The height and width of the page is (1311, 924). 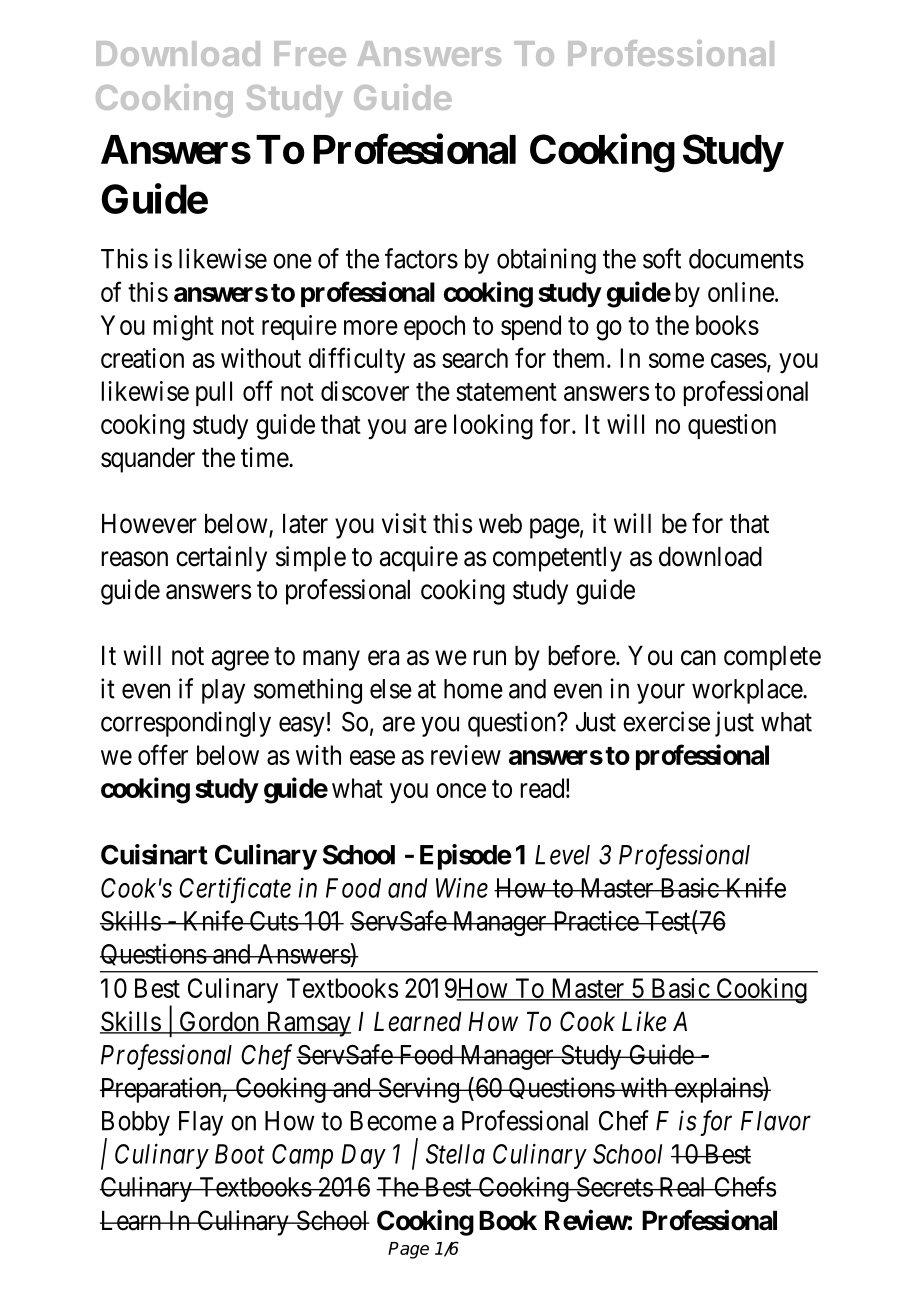 What do you see at coordinates (310, 53) in the page?
I see `Free` at bounding box center [310, 53].
